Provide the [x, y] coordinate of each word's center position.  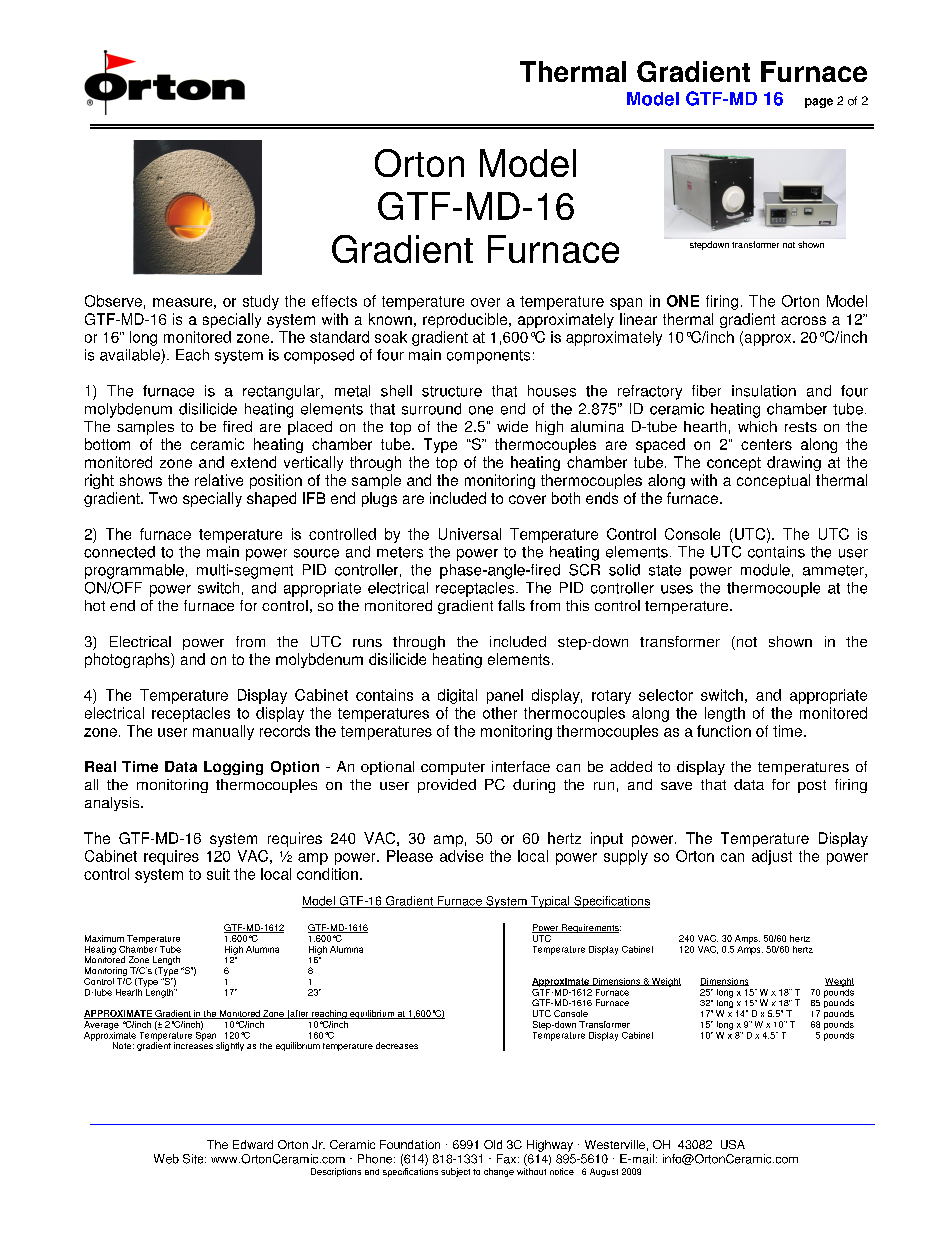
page [819, 103]
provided [447, 786]
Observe [113, 301]
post [812, 786]
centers [766, 444]
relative [219, 480]
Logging [233, 768]
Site [194, 1159]
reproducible [466, 320]
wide [512, 426]
